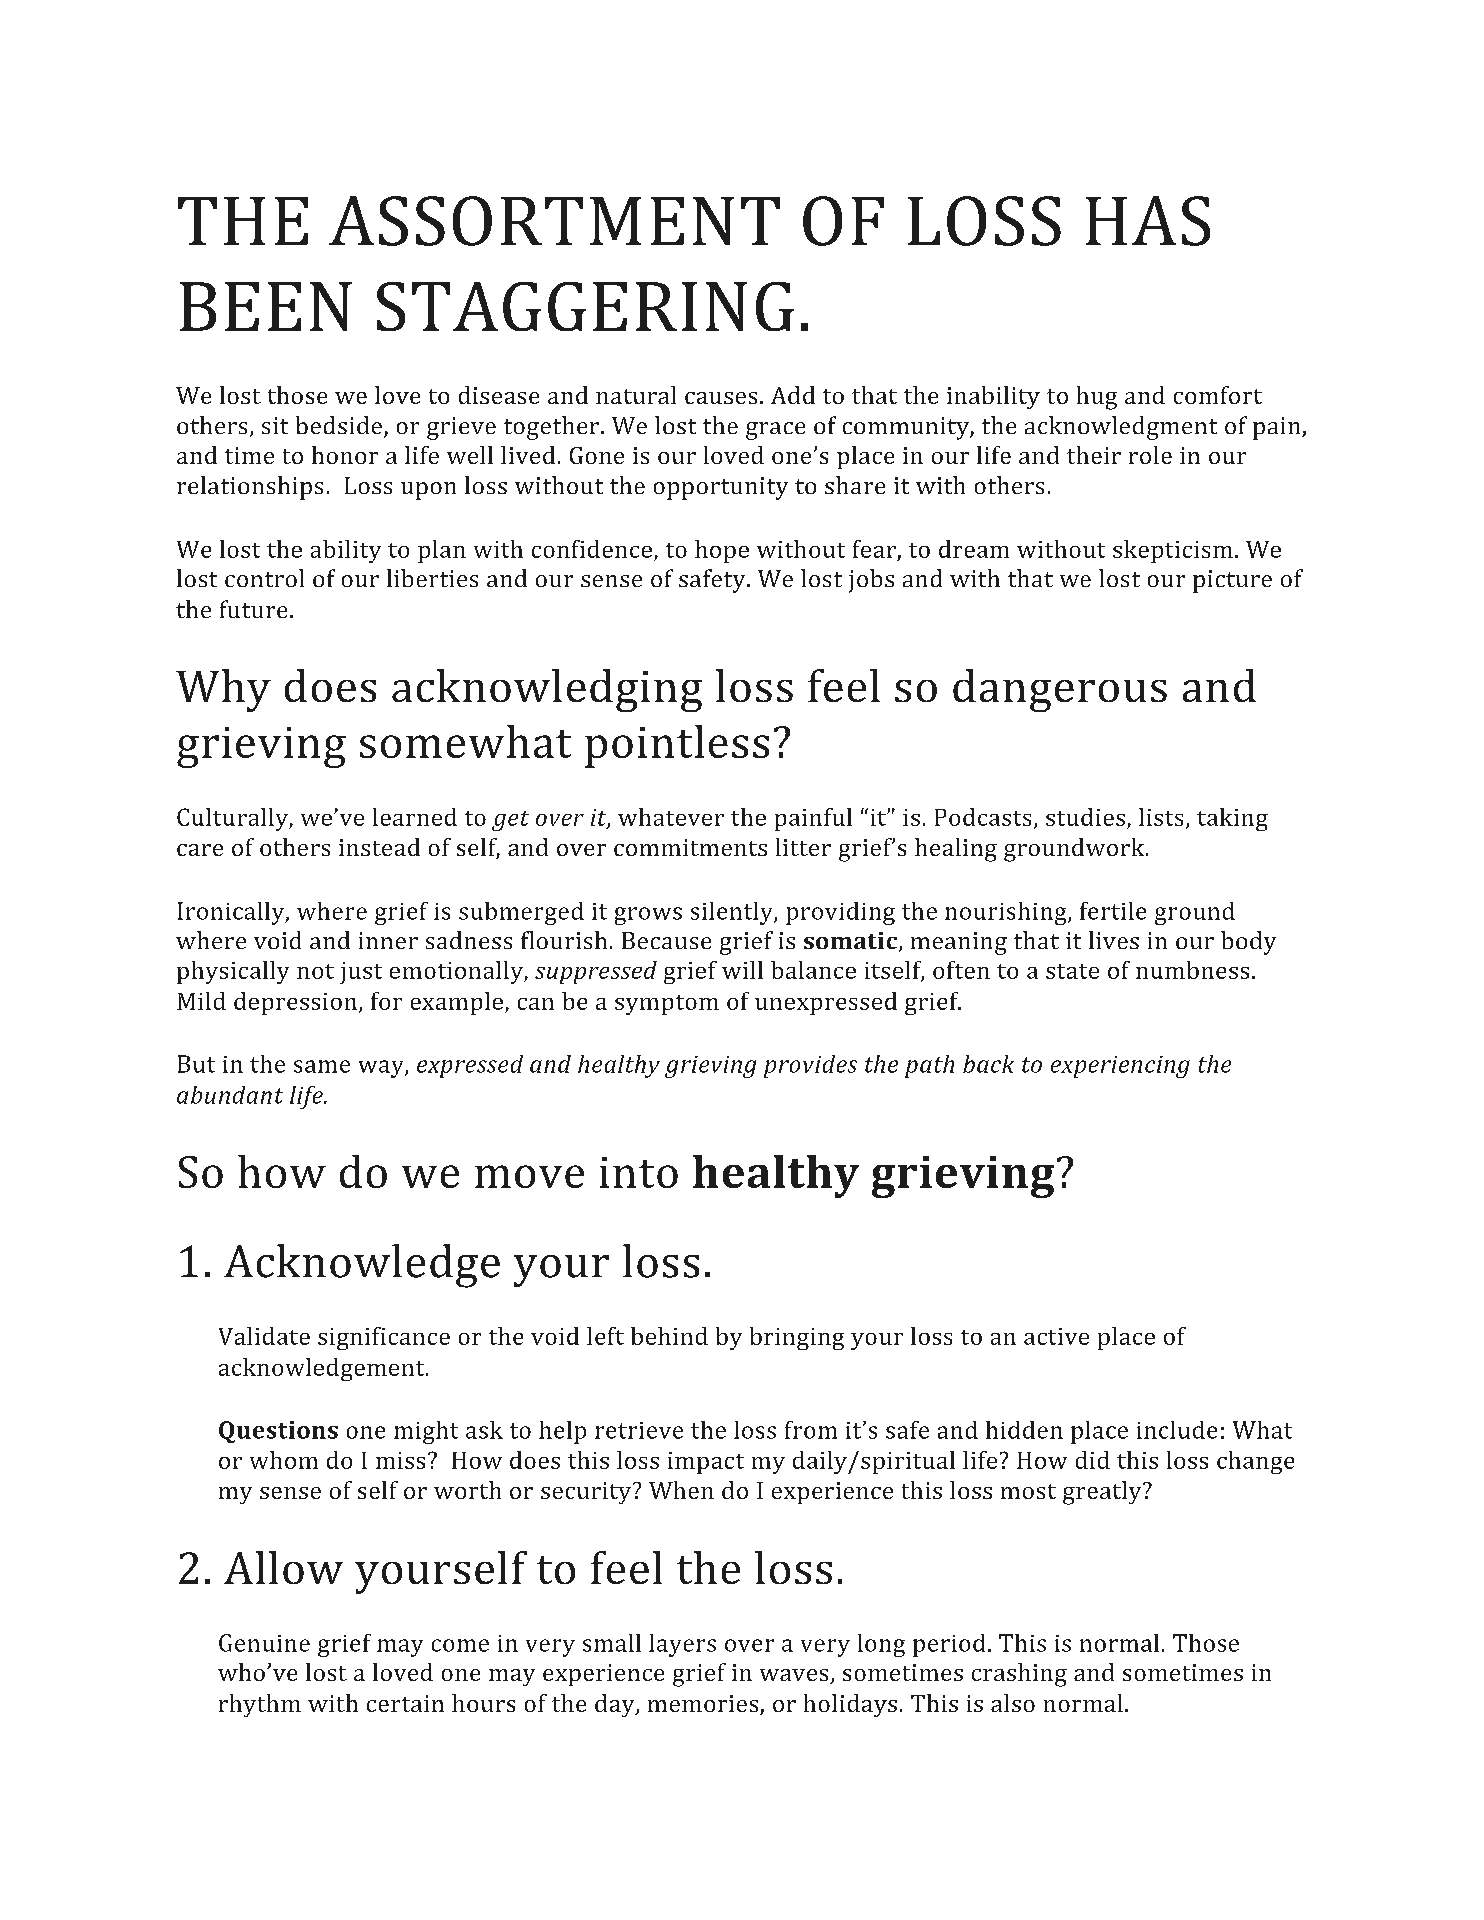 The image size is (1484, 1920). What do you see at coordinates (742, 970) in the screenshot?
I see `will` at bounding box center [742, 970].
